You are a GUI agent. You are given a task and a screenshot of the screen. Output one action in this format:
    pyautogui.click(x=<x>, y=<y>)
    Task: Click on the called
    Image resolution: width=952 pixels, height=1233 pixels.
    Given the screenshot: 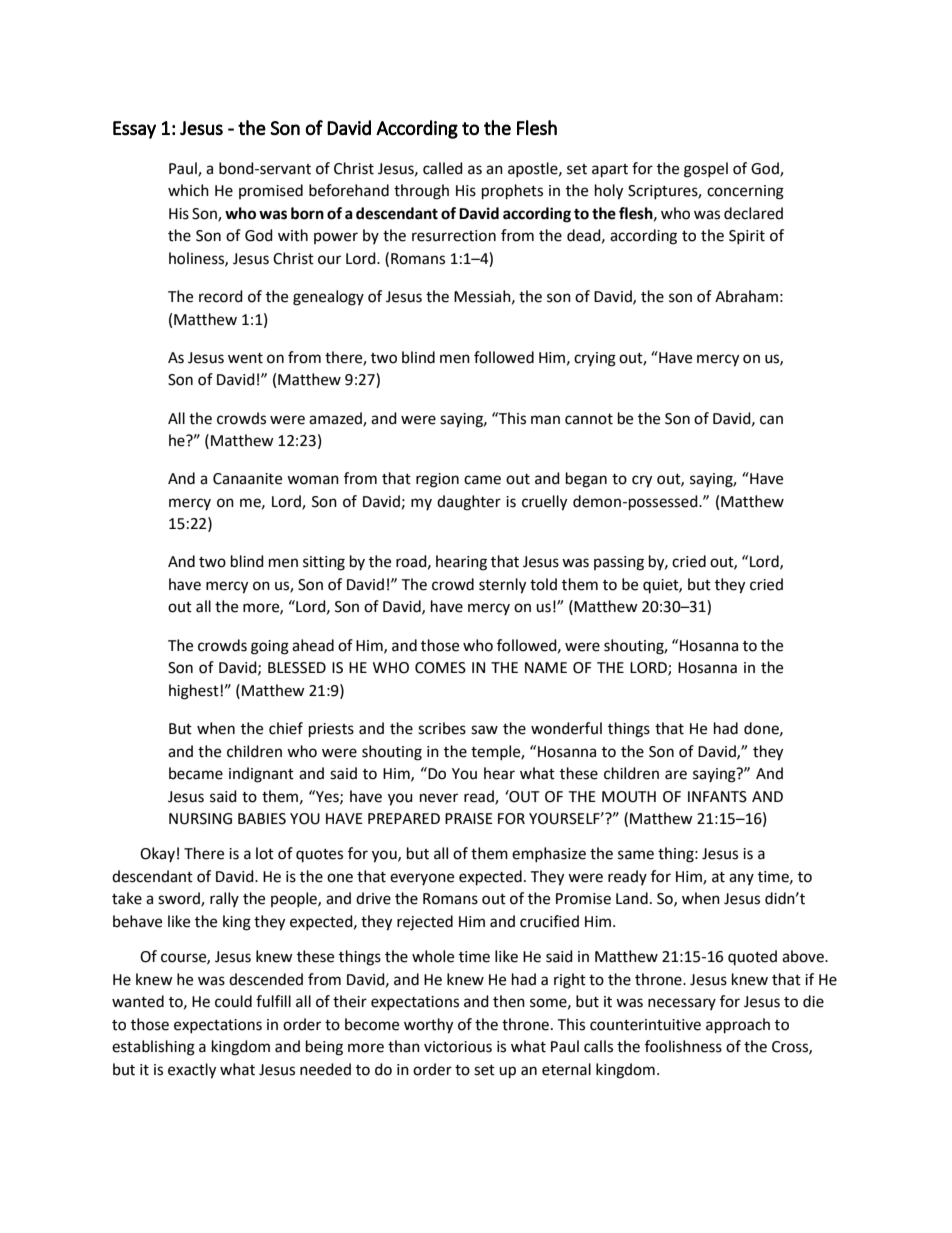 What is the action you would take?
    pyautogui.click(x=443, y=168)
